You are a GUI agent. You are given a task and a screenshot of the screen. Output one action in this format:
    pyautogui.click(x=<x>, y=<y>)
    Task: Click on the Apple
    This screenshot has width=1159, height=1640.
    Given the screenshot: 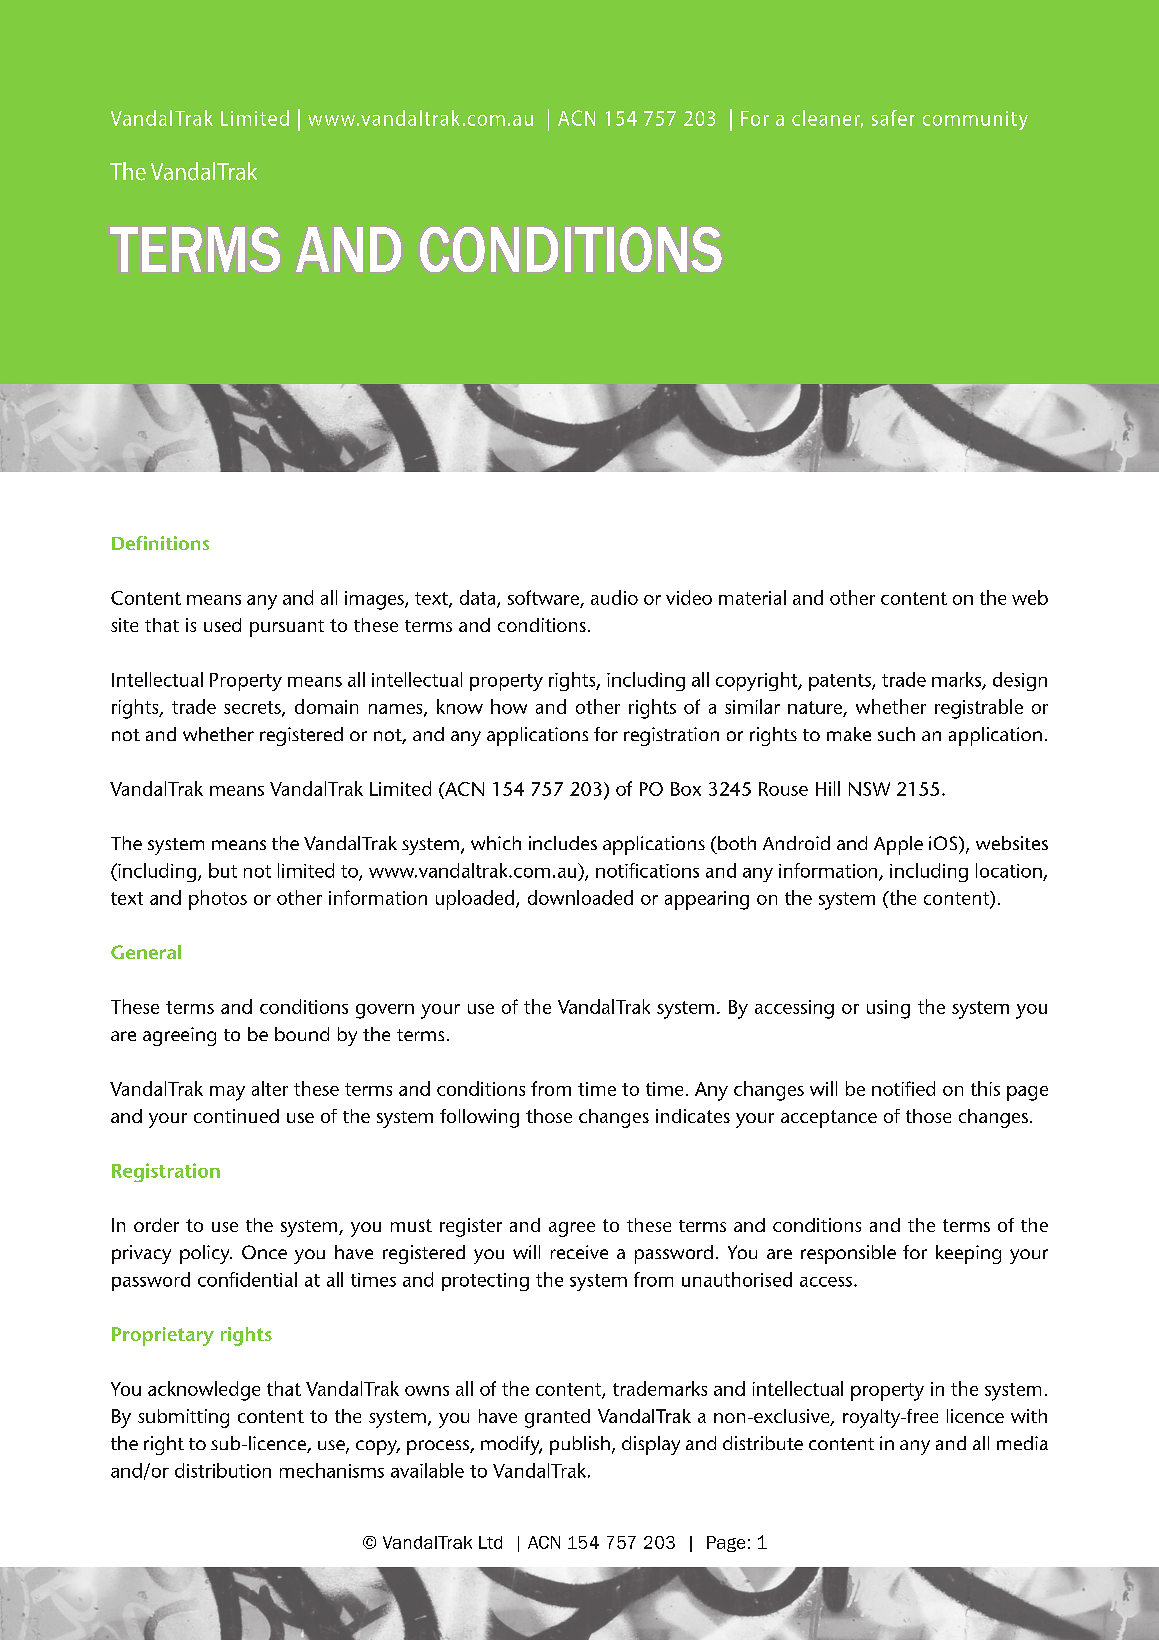 What is the action you would take?
    pyautogui.click(x=898, y=845)
